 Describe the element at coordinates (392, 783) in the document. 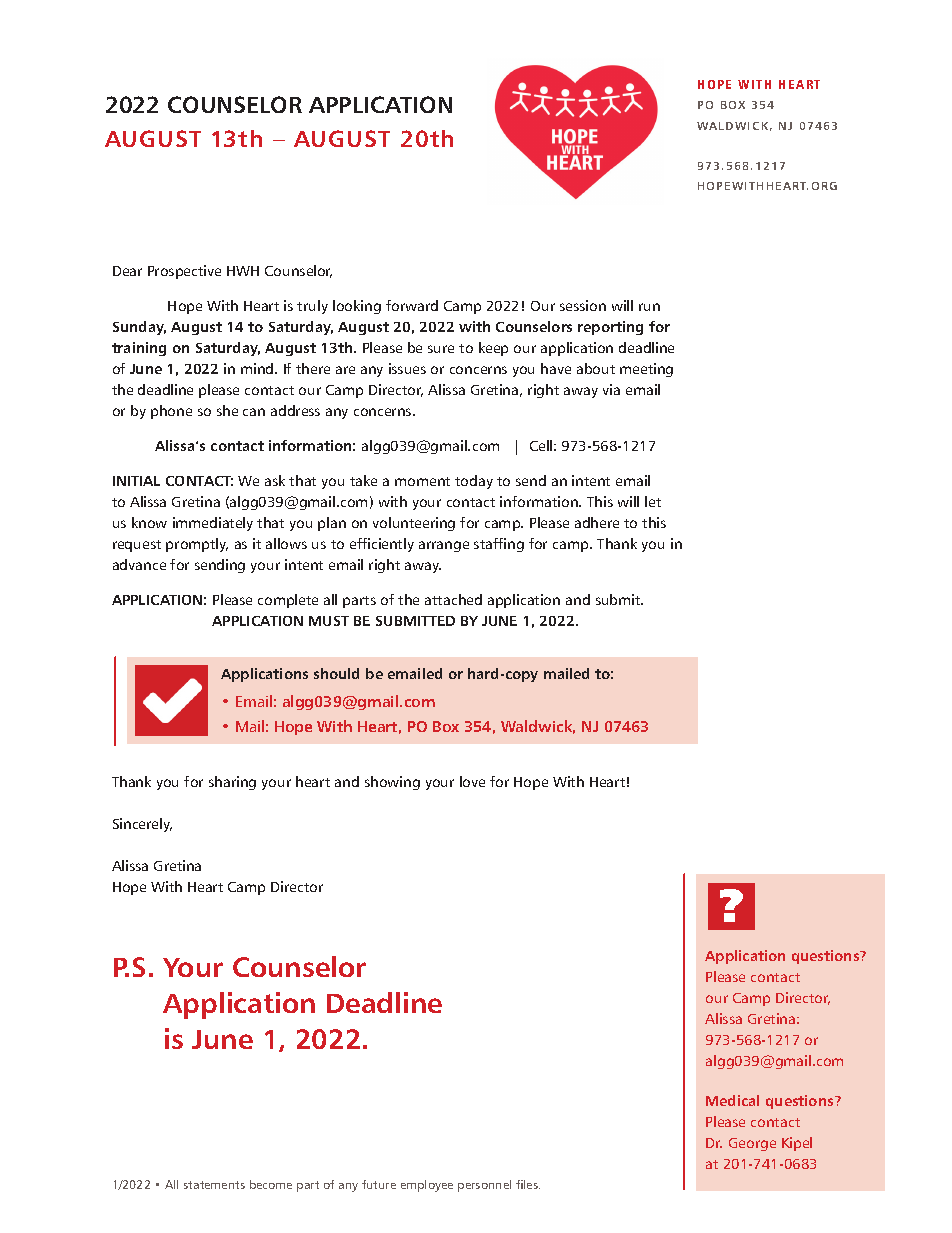

I see `showing` at that location.
